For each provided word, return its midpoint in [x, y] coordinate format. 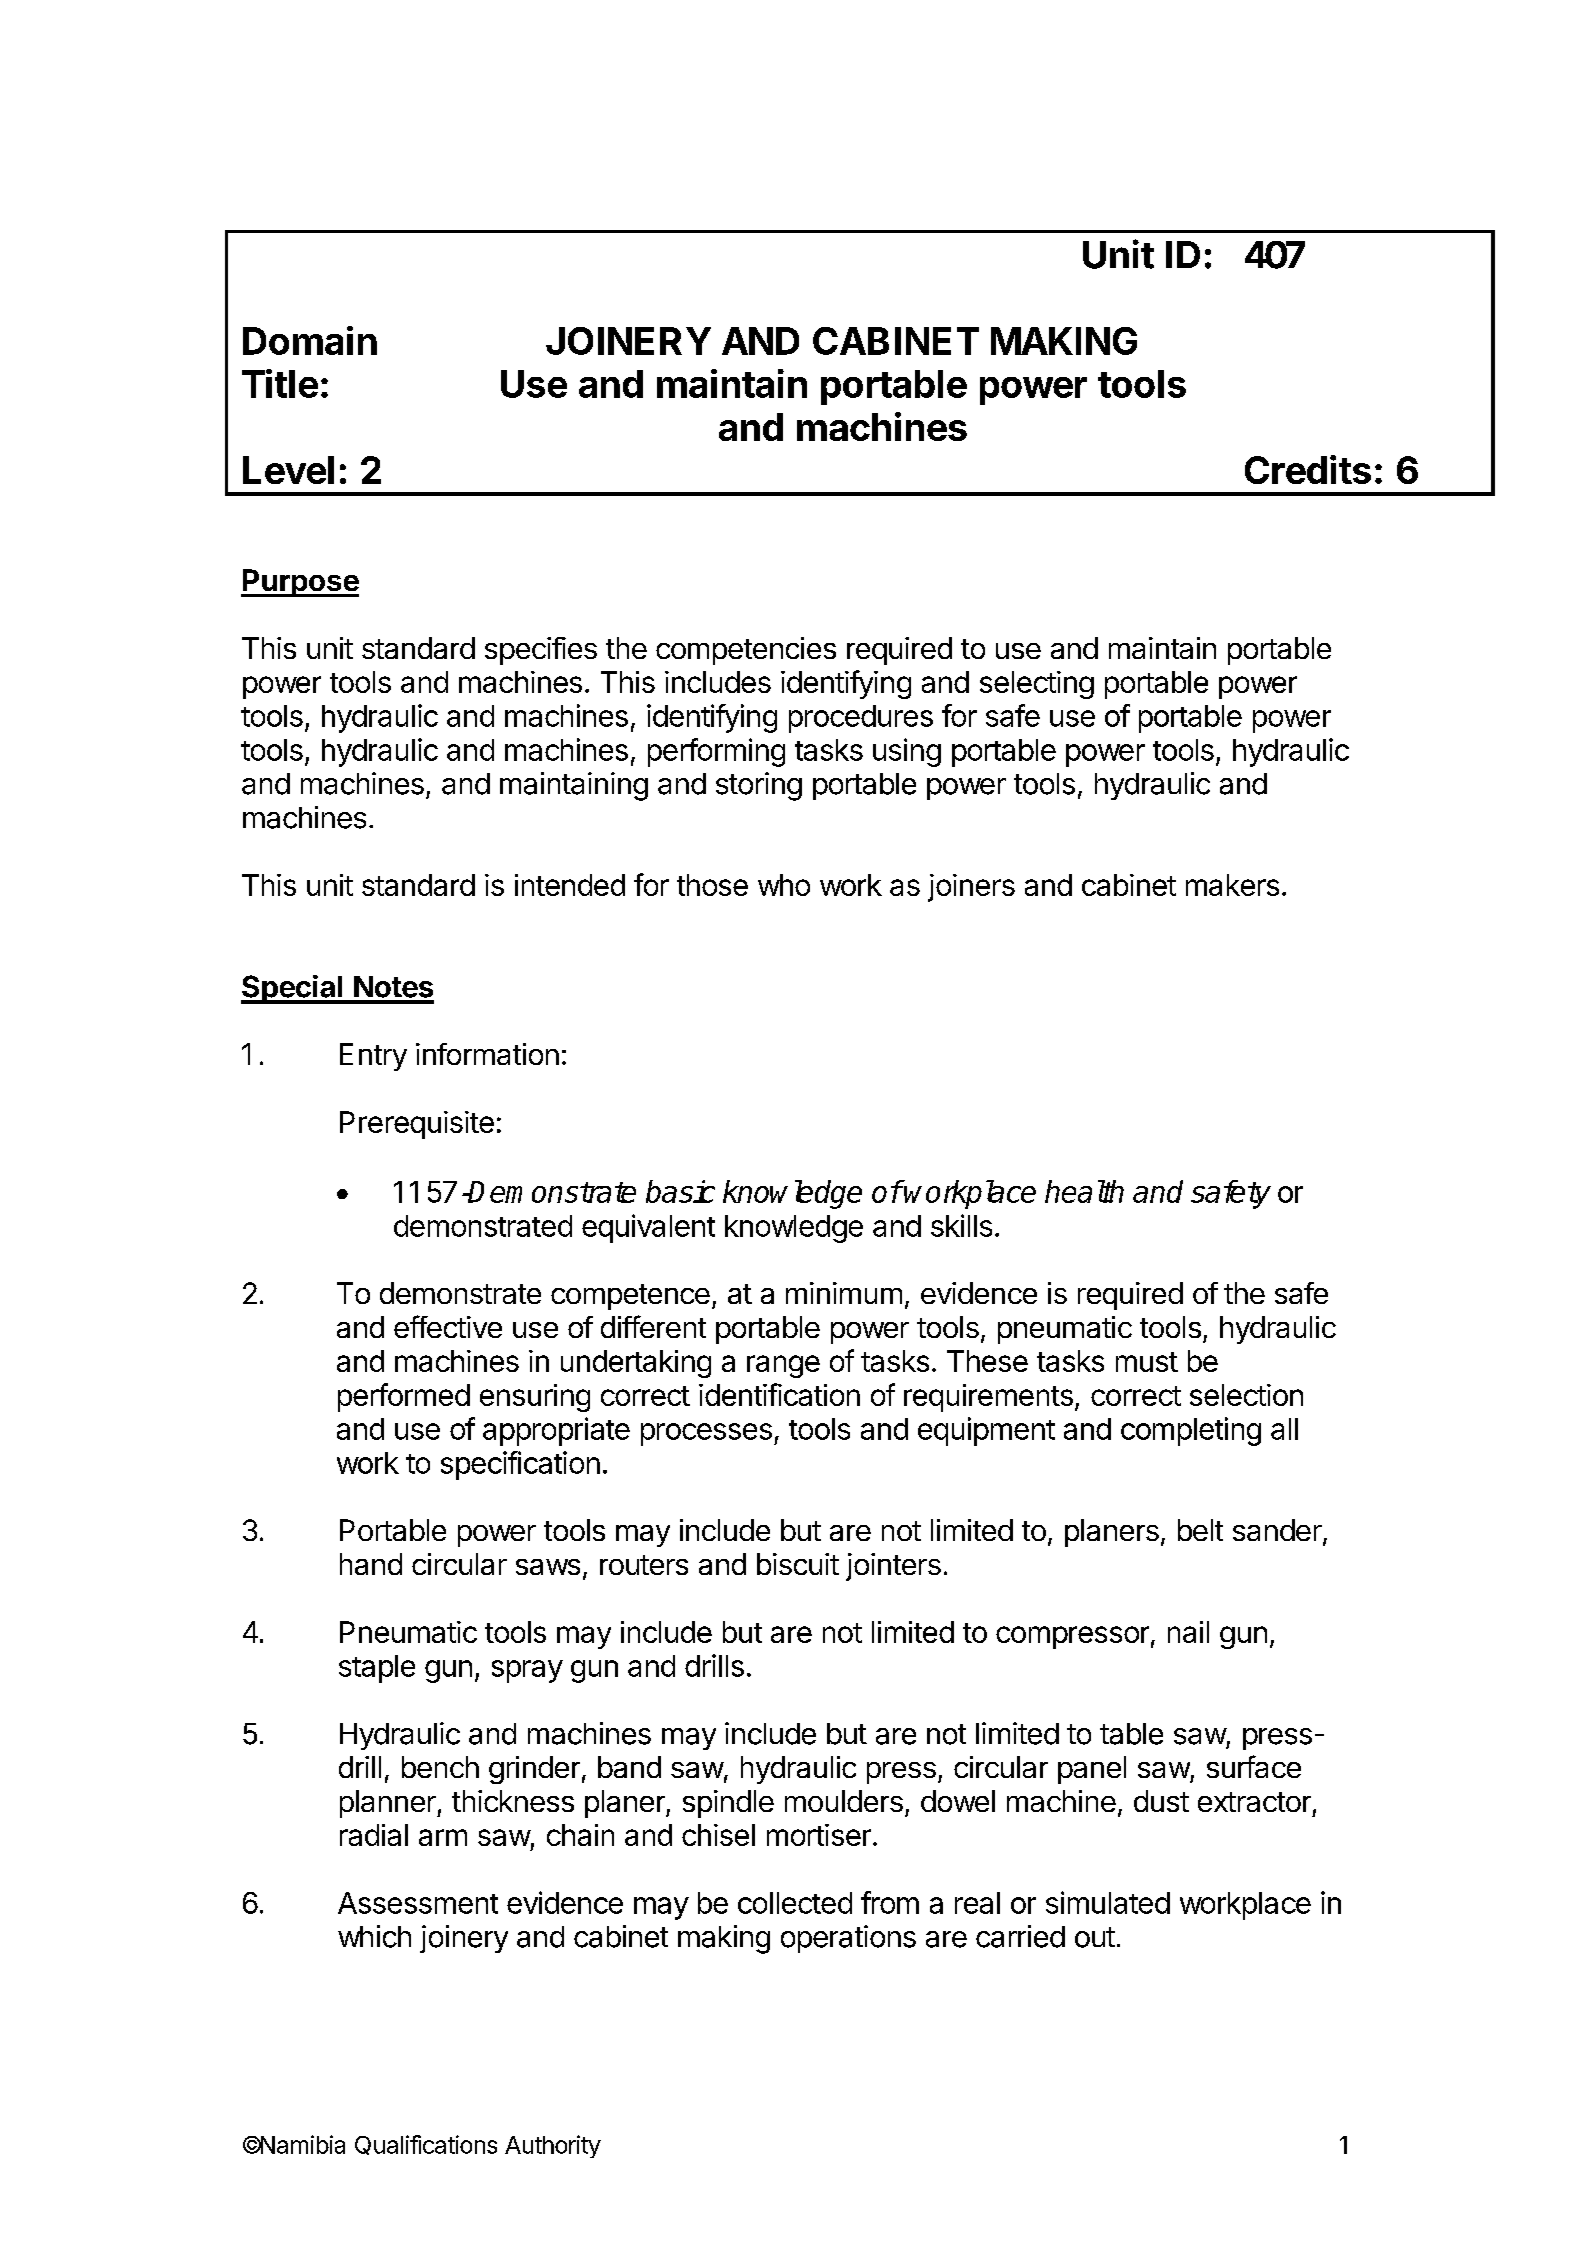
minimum [844, 1293]
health [1084, 1191]
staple [377, 1669]
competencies [746, 651]
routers [644, 1565]
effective [448, 1326]
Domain [310, 340]
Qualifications [426, 2145]
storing [759, 786]
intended [570, 885]
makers [1232, 885]
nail [1188, 1632]
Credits [1308, 469]
